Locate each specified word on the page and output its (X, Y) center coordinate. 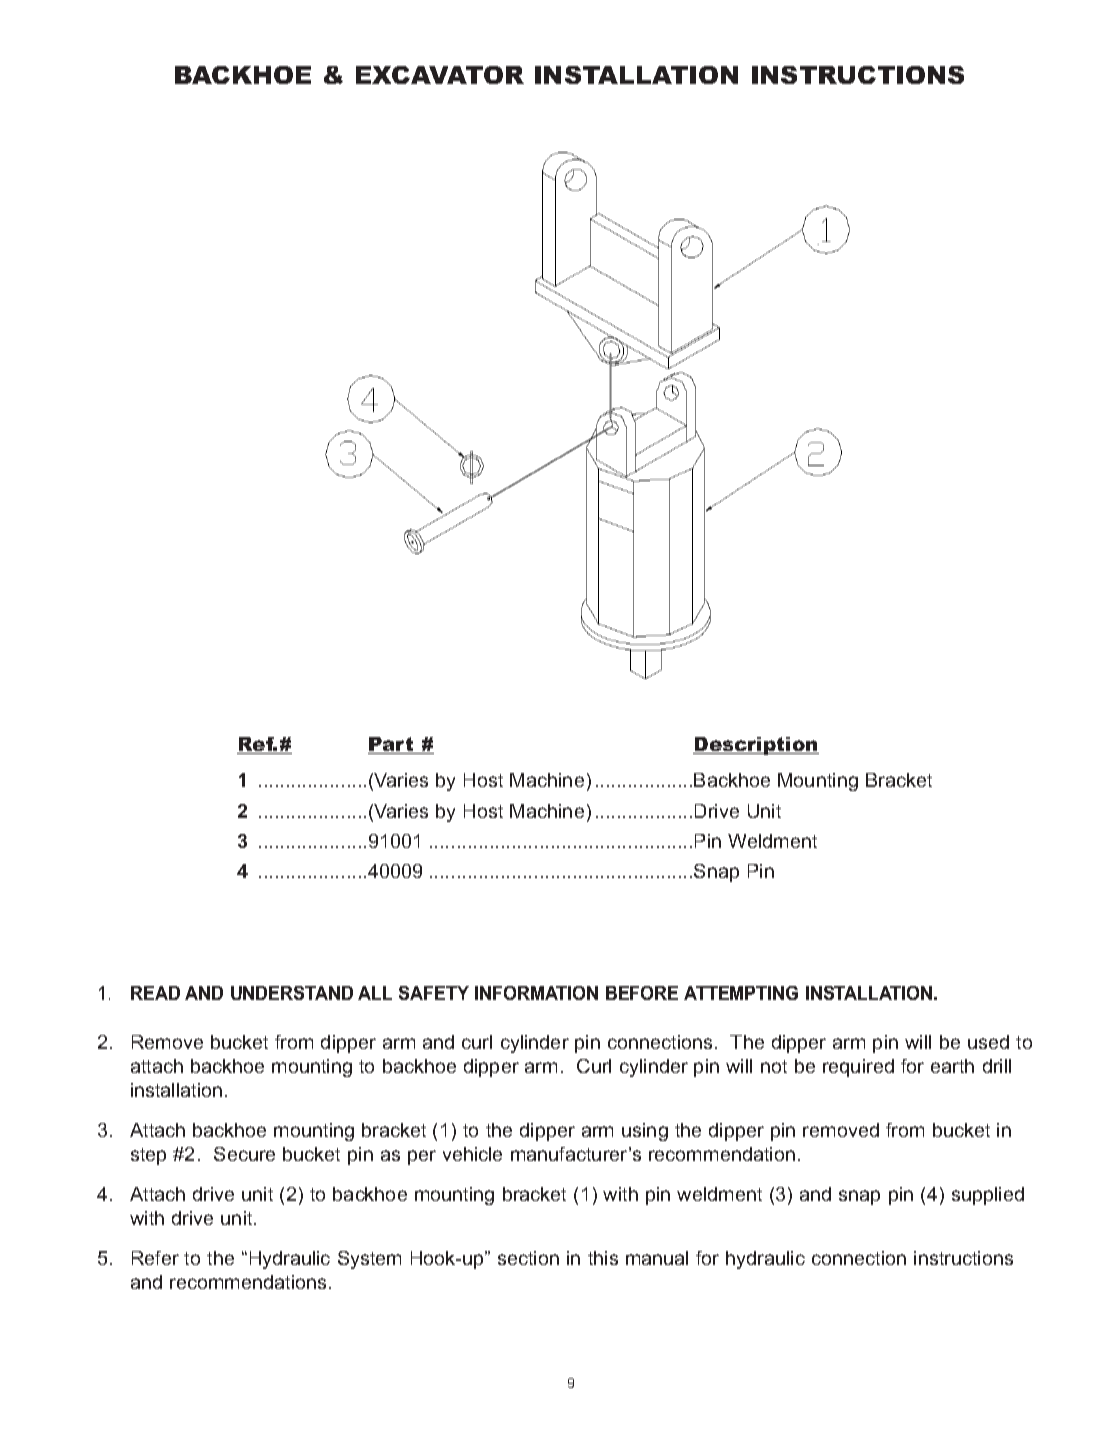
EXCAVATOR (440, 75)
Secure (244, 1154)
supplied (988, 1196)
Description (756, 746)
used (988, 1042)
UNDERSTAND (292, 993)
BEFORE (642, 993)
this (603, 1258)
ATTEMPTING (741, 993)
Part (392, 745)
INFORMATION (536, 993)
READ (155, 993)
